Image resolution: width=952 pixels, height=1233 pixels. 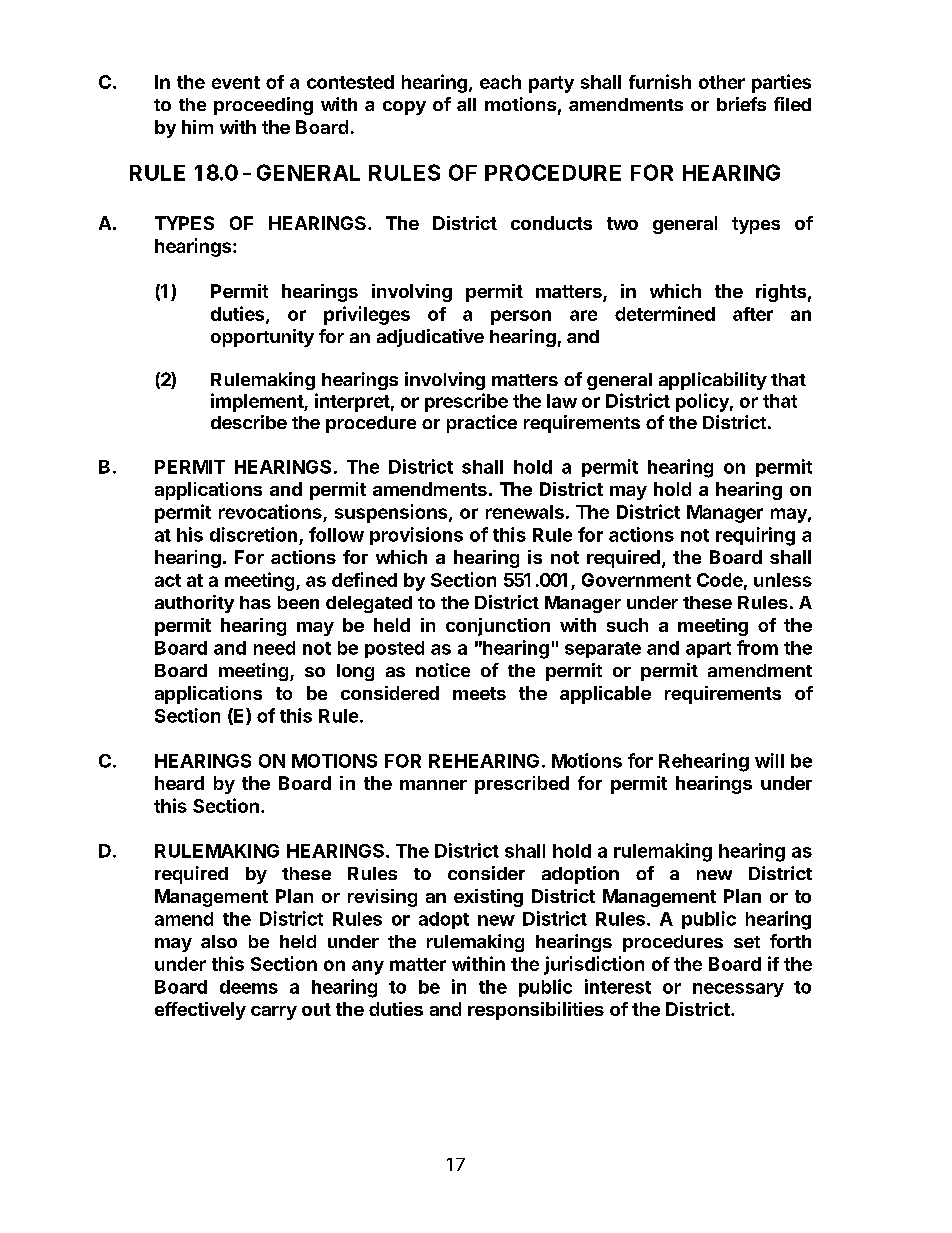 I want to click on each, so click(x=500, y=82).
